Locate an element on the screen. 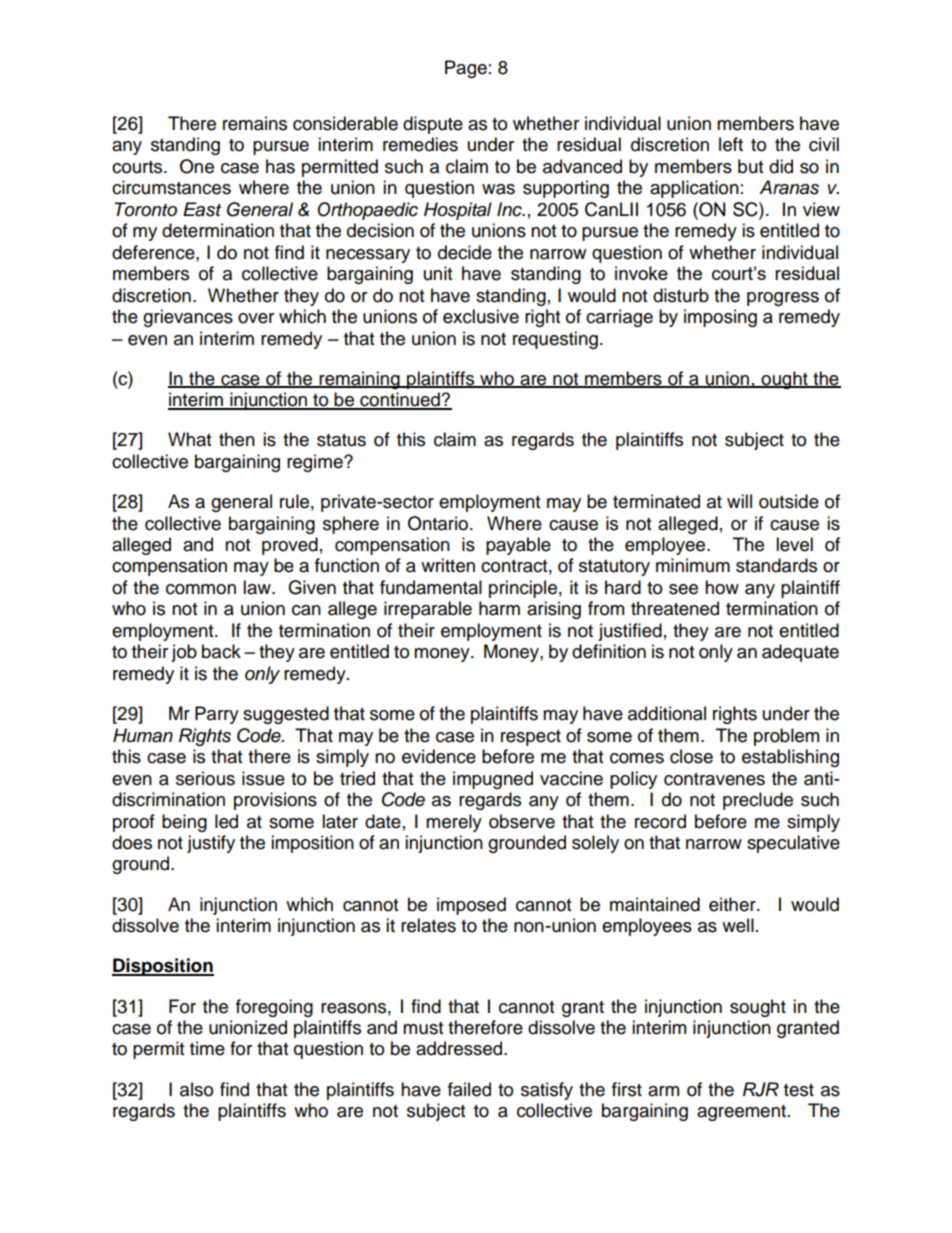  serious is located at coordinates (205, 778).
